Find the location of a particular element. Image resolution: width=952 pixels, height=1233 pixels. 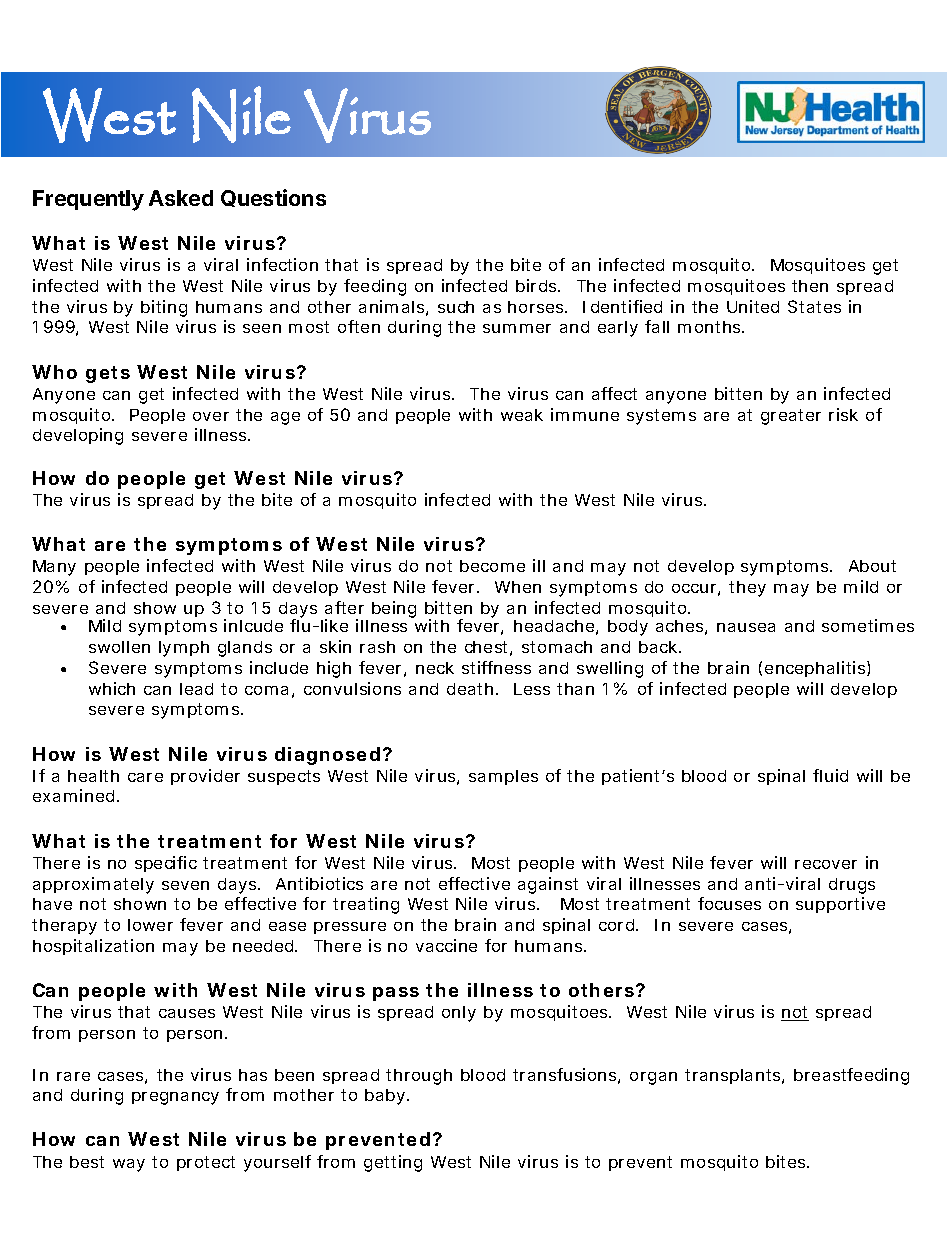

death is located at coordinates (470, 689).
